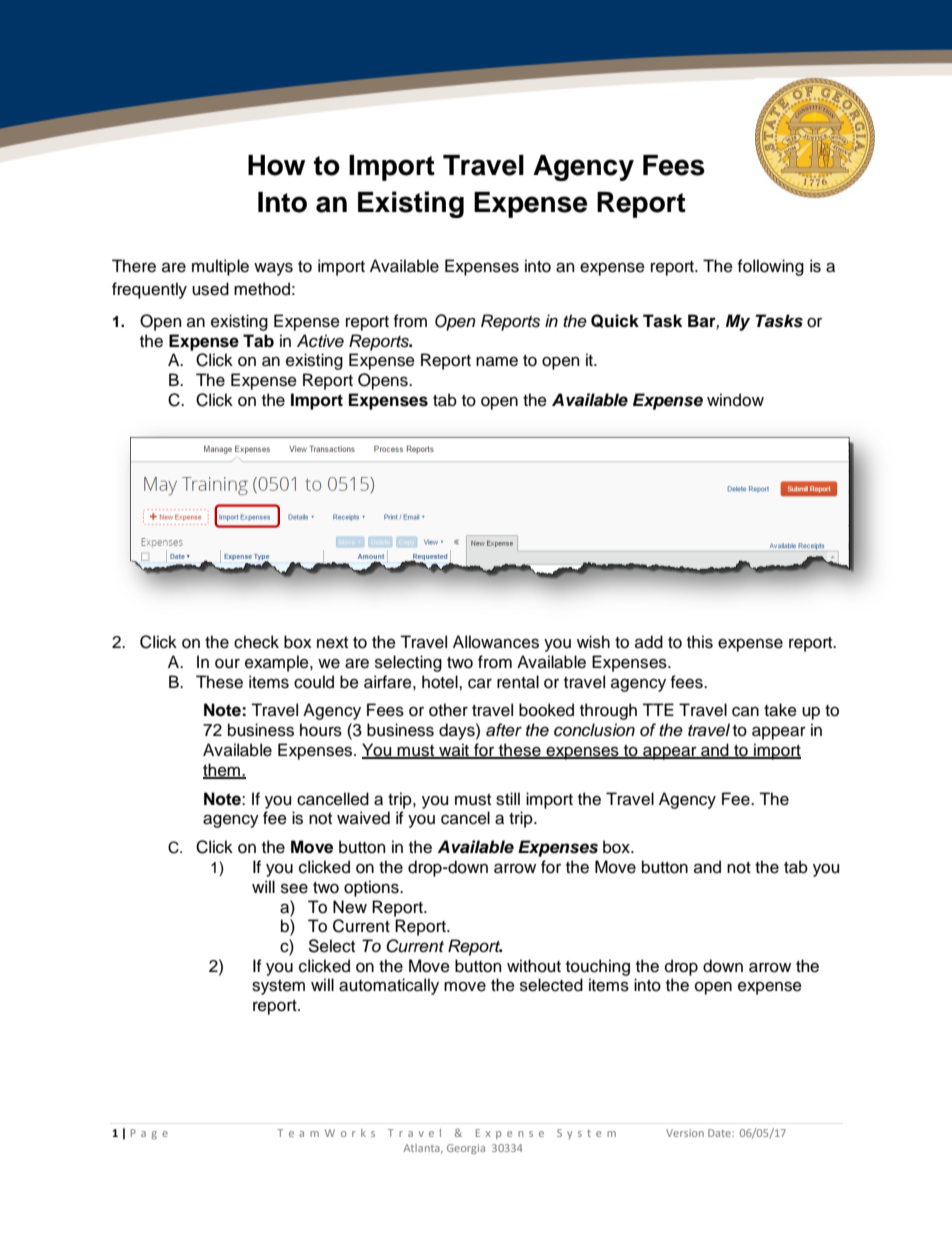  What do you see at coordinates (320, 341) in the screenshot?
I see `Active` at bounding box center [320, 341].
